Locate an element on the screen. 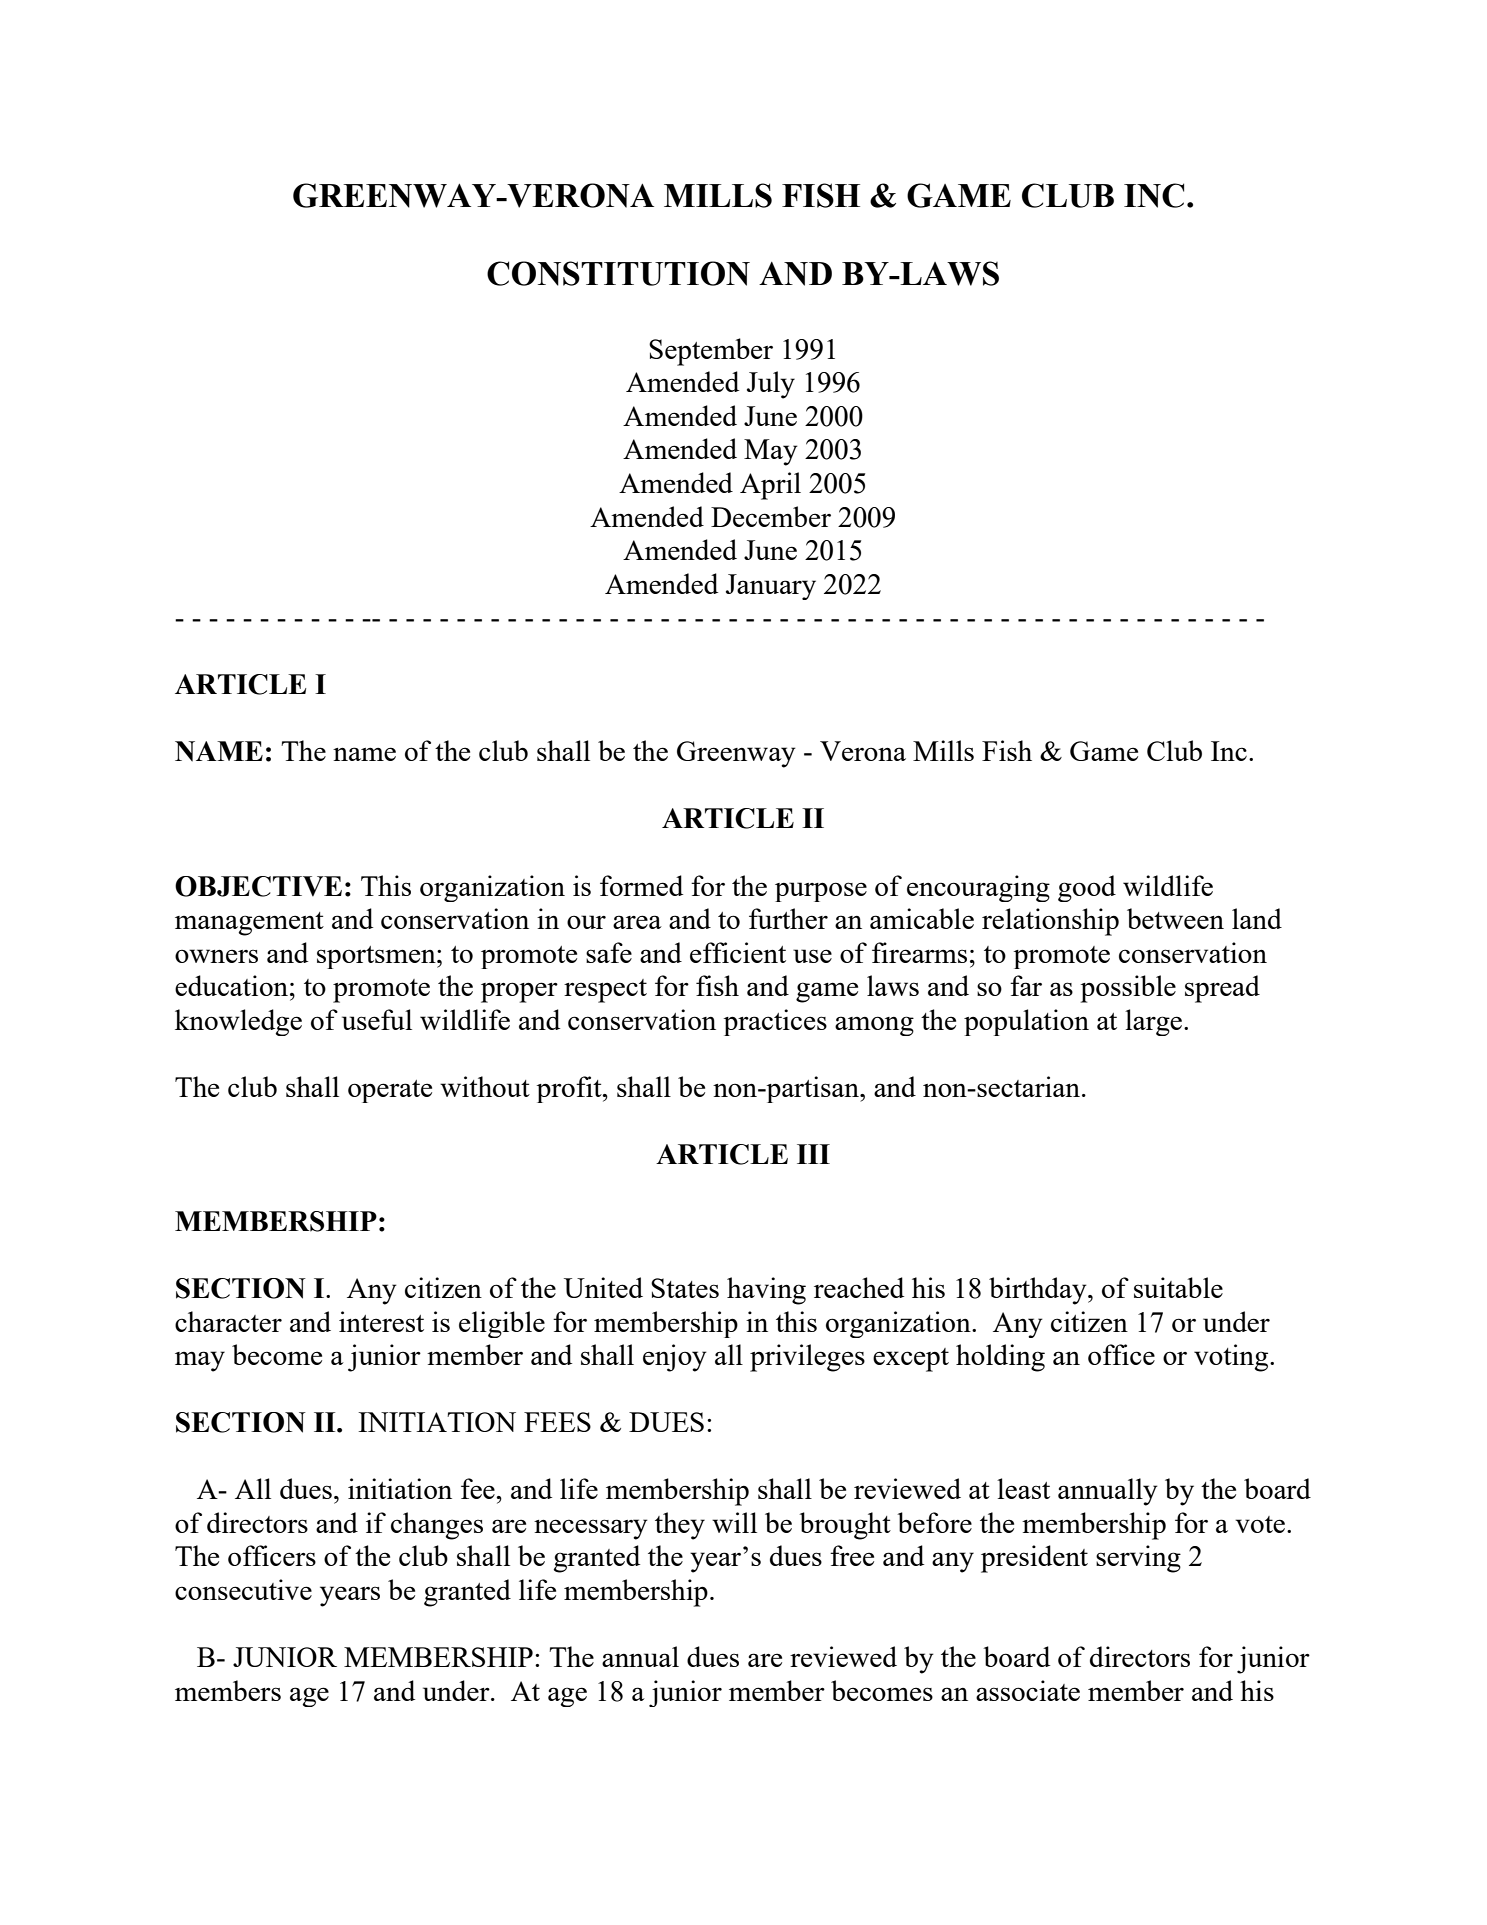 The height and width of the screenshot is (1925, 1487). CONSTITUTION is located at coordinates (618, 273).
